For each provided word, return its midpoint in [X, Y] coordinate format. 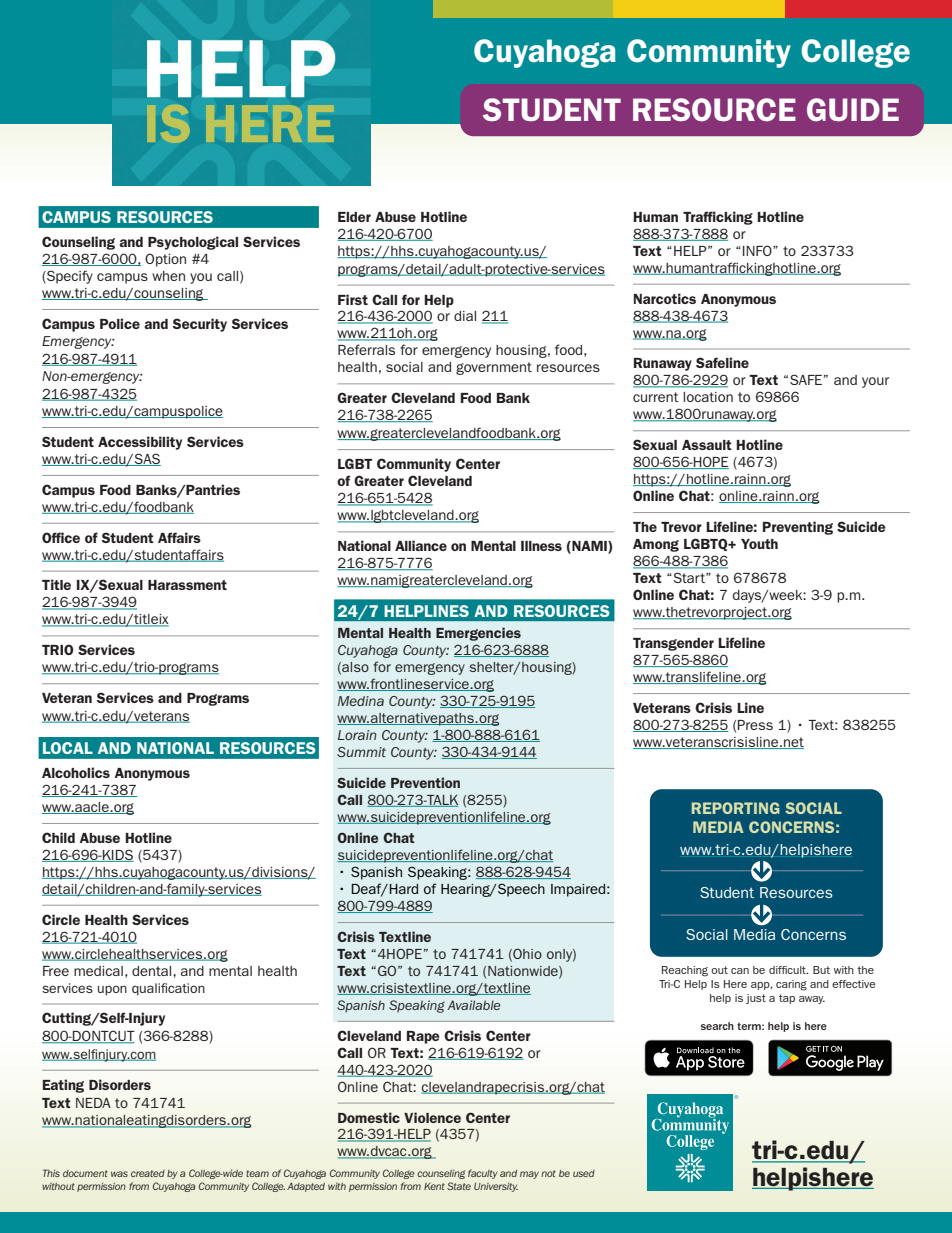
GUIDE [853, 110]
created [148, 1173]
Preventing [798, 528]
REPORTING [736, 808]
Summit [361, 752]
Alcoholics [76, 772]
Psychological [193, 243]
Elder [354, 217]
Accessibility [140, 443]
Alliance [421, 545]
